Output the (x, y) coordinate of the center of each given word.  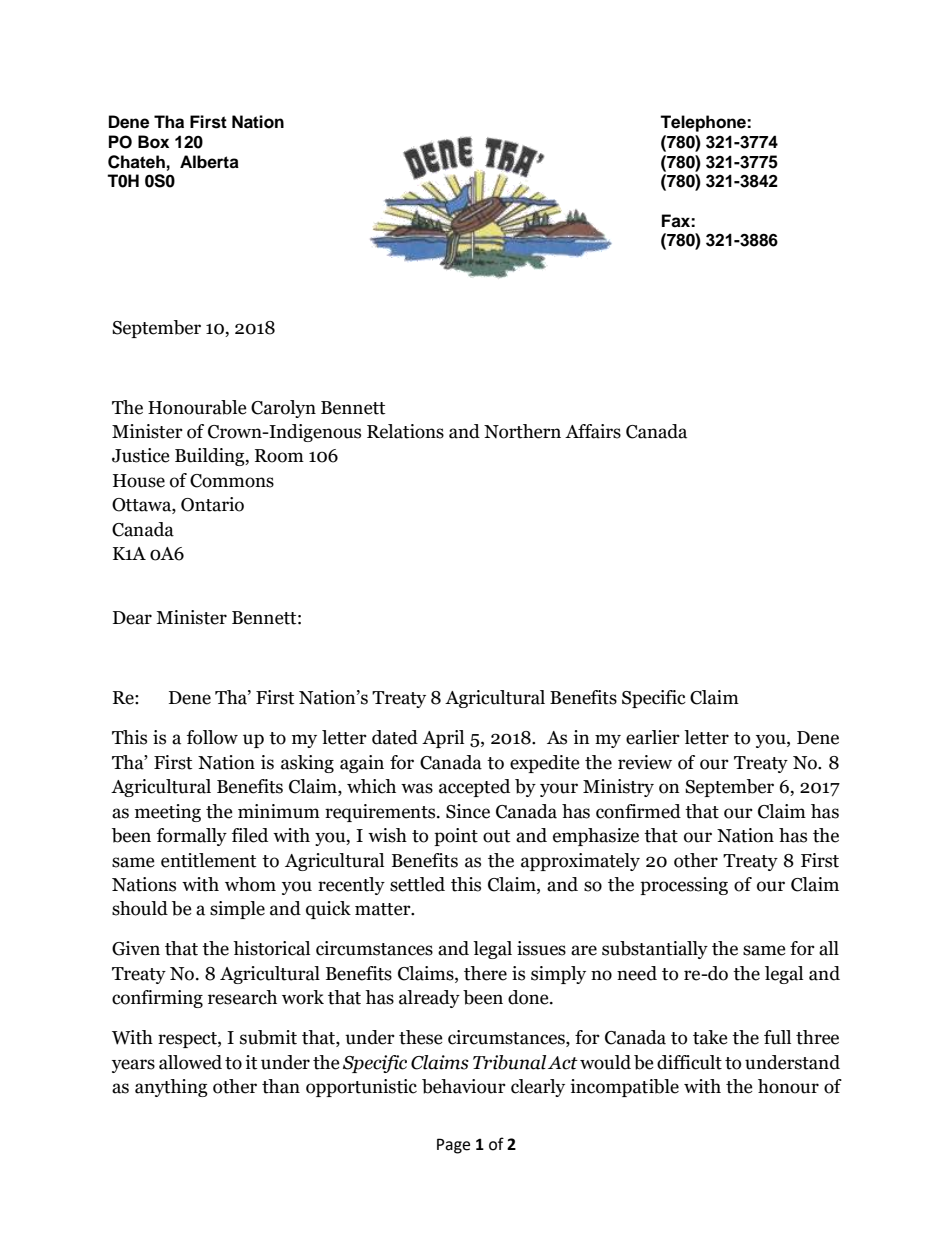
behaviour (464, 1086)
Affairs (593, 431)
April (443, 739)
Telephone (704, 123)
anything (171, 1088)
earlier (653, 737)
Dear (132, 618)
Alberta (209, 162)
